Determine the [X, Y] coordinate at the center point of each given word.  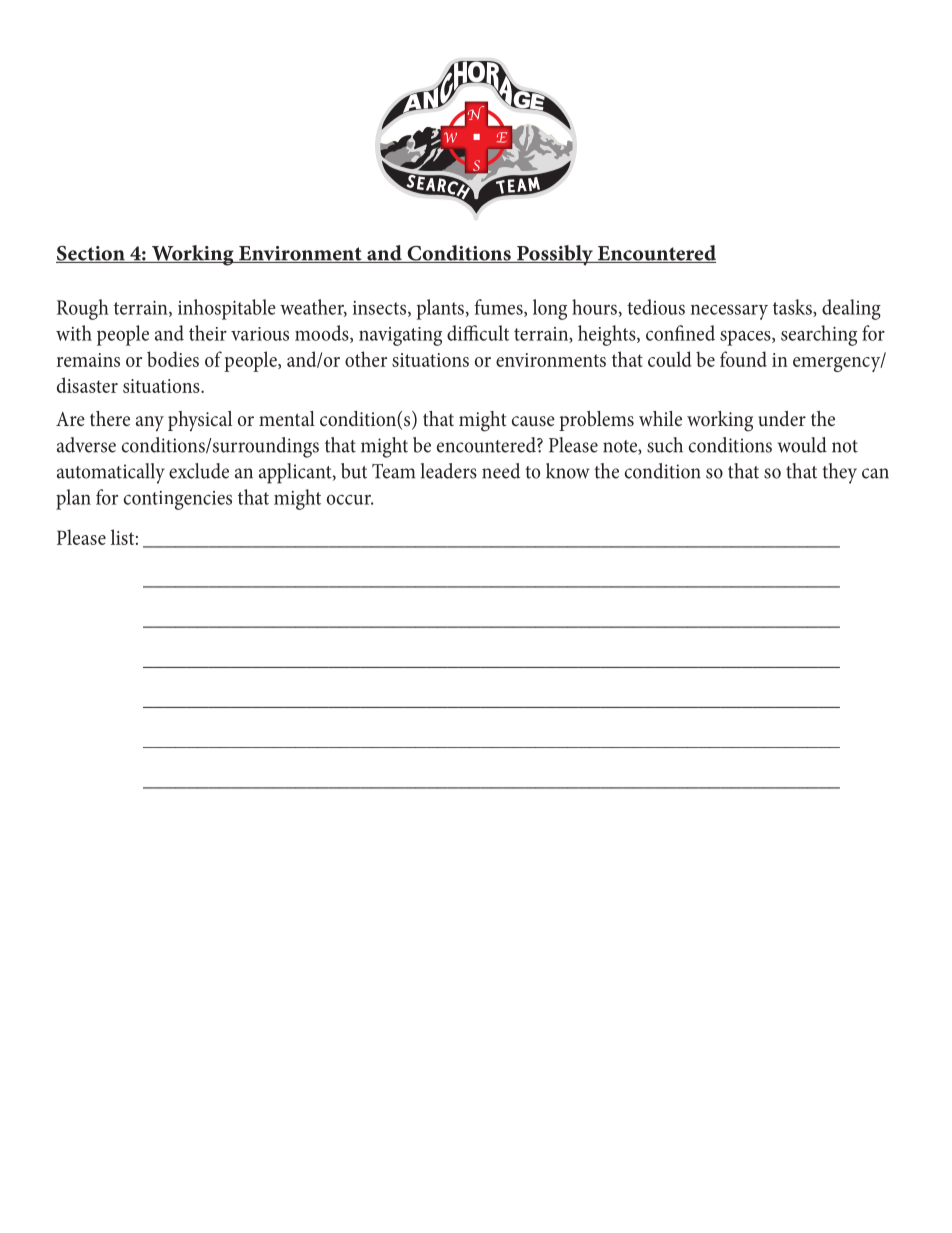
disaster [87, 385]
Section [91, 254]
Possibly [555, 255]
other [366, 359]
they [839, 473]
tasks [793, 308]
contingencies [178, 500]
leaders [449, 471]
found [743, 359]
